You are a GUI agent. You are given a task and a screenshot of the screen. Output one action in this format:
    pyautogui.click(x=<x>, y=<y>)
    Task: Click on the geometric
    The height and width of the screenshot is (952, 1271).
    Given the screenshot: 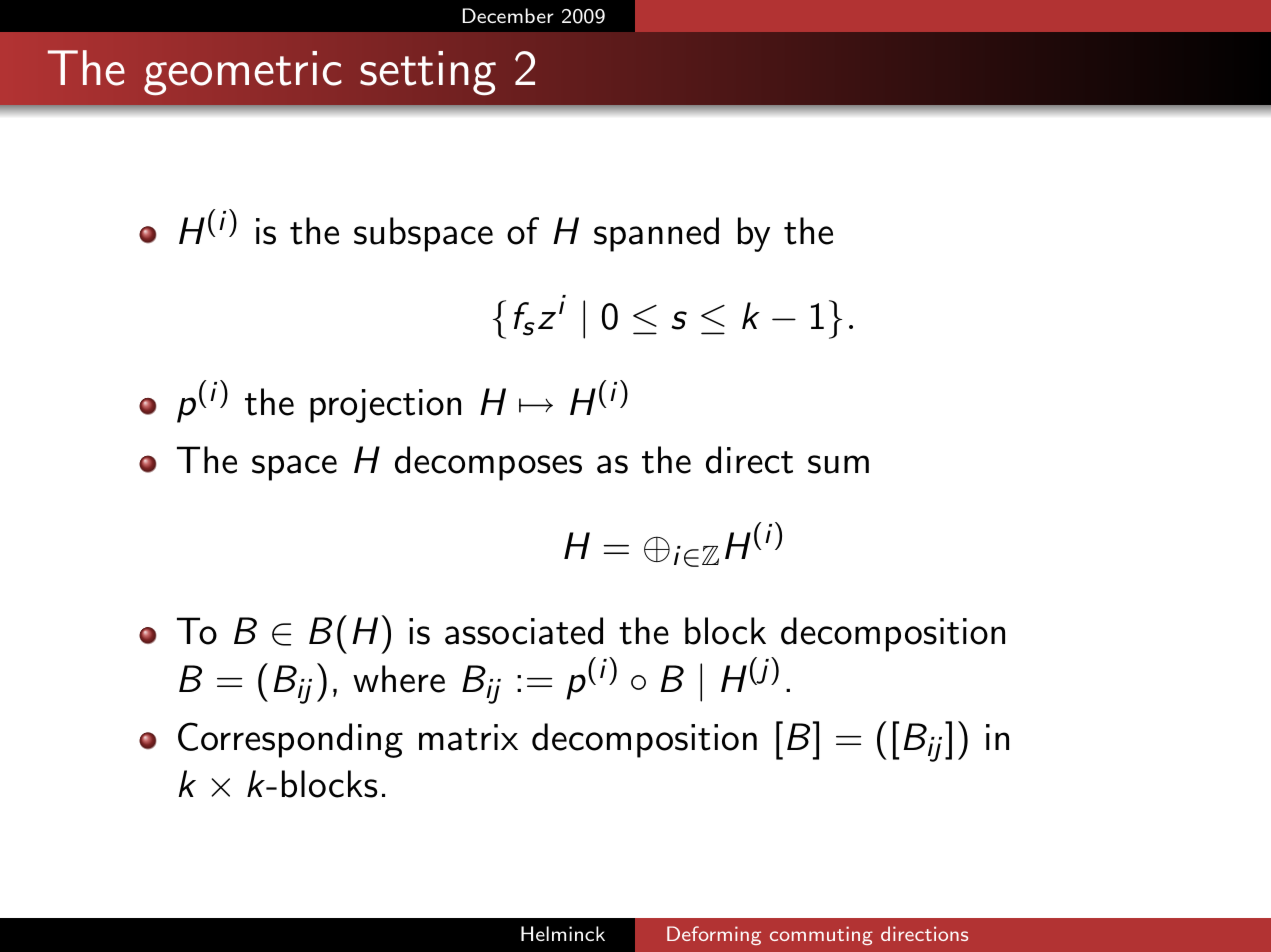 What is the action you would take?
    pyautogui.click(x=243, y=73)
